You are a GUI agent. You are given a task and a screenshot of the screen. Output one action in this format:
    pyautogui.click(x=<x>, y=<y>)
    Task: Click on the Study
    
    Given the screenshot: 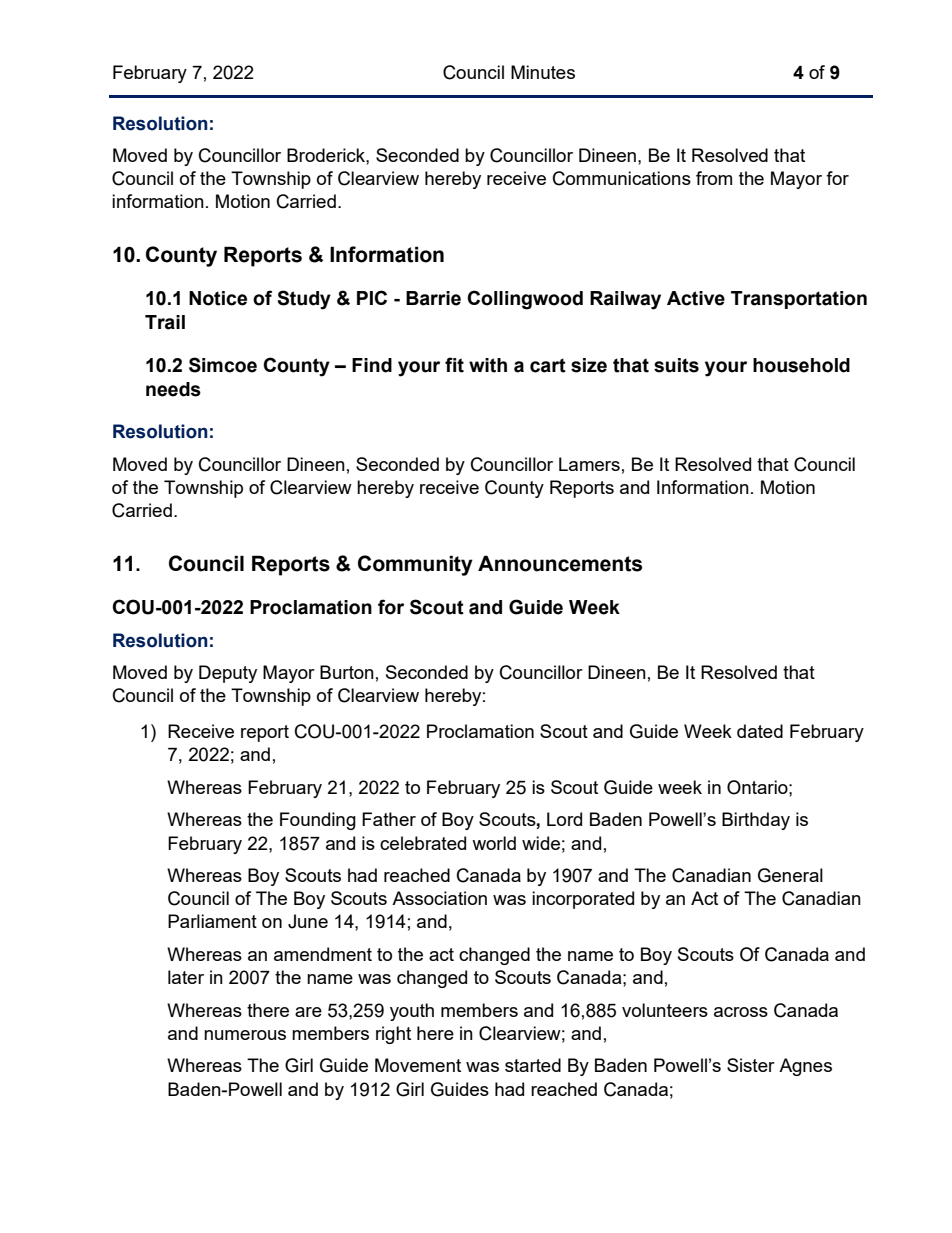 What is the action you would take?
    pyautogui.click(x=304, y=300)
